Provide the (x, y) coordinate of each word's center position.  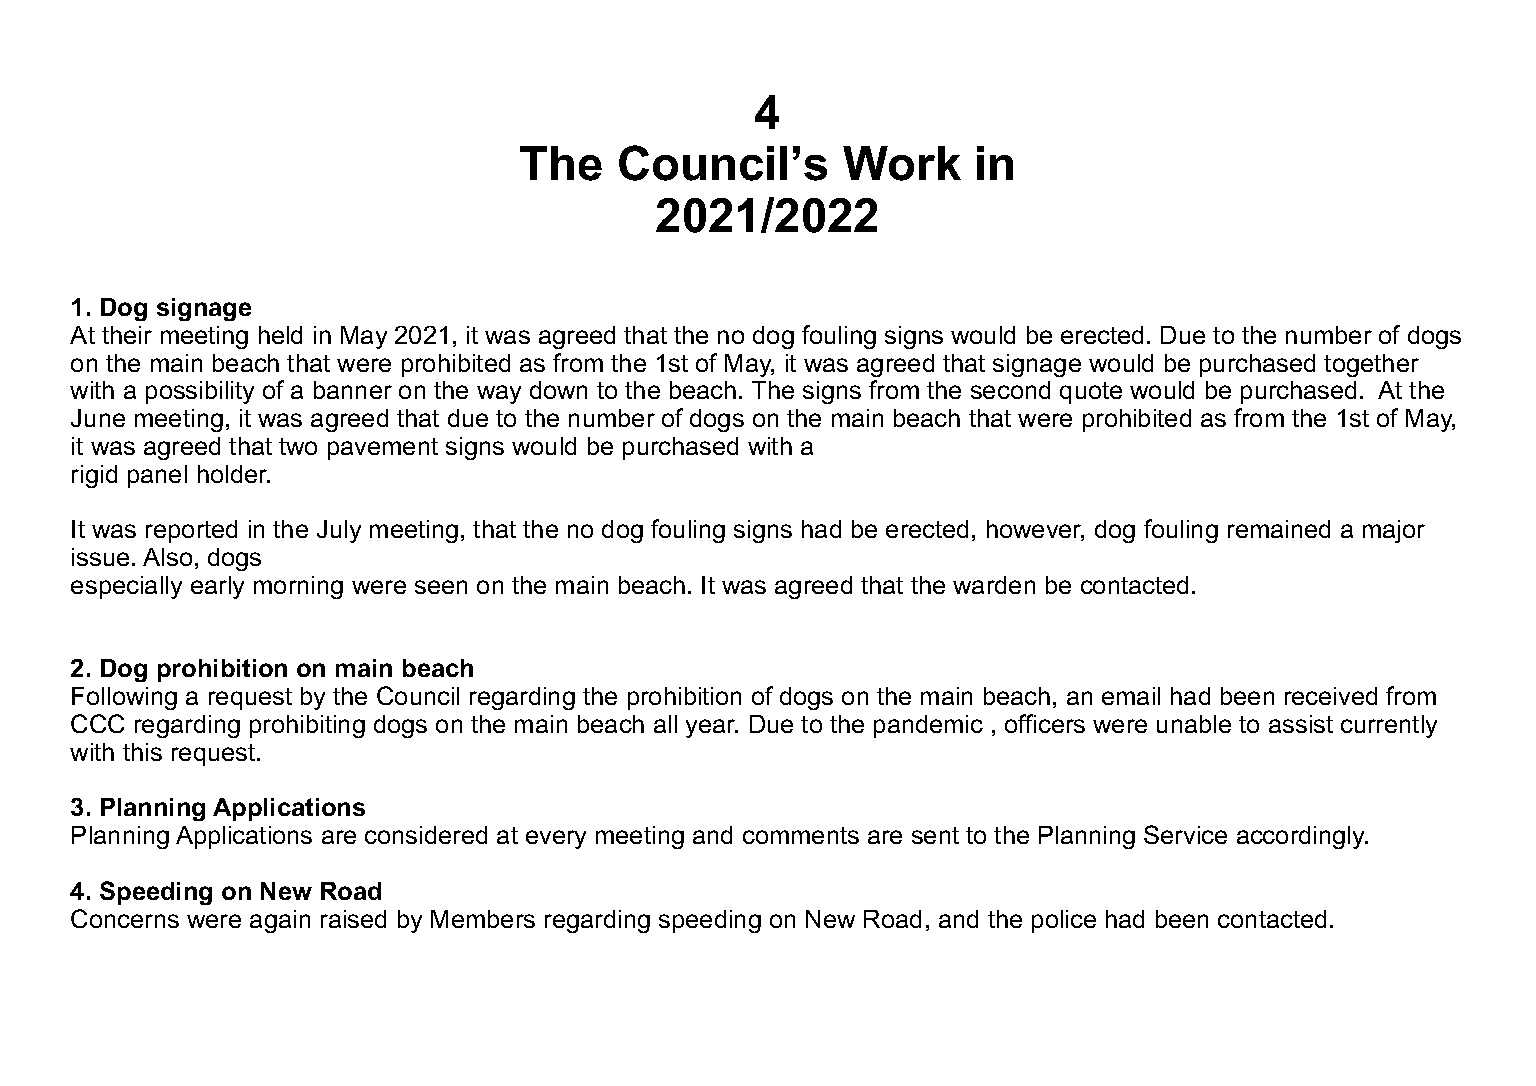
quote (1091, 393)
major (1394, 531)
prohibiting (307, 726)
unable (1194, 724)
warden (994, 585)
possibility (200, 392)
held (280, 335)
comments (801, 835)
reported (191, 531)
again (280, 921)
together (1371, 365)
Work (902, 163)
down (558, 390)
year (712, 728)
